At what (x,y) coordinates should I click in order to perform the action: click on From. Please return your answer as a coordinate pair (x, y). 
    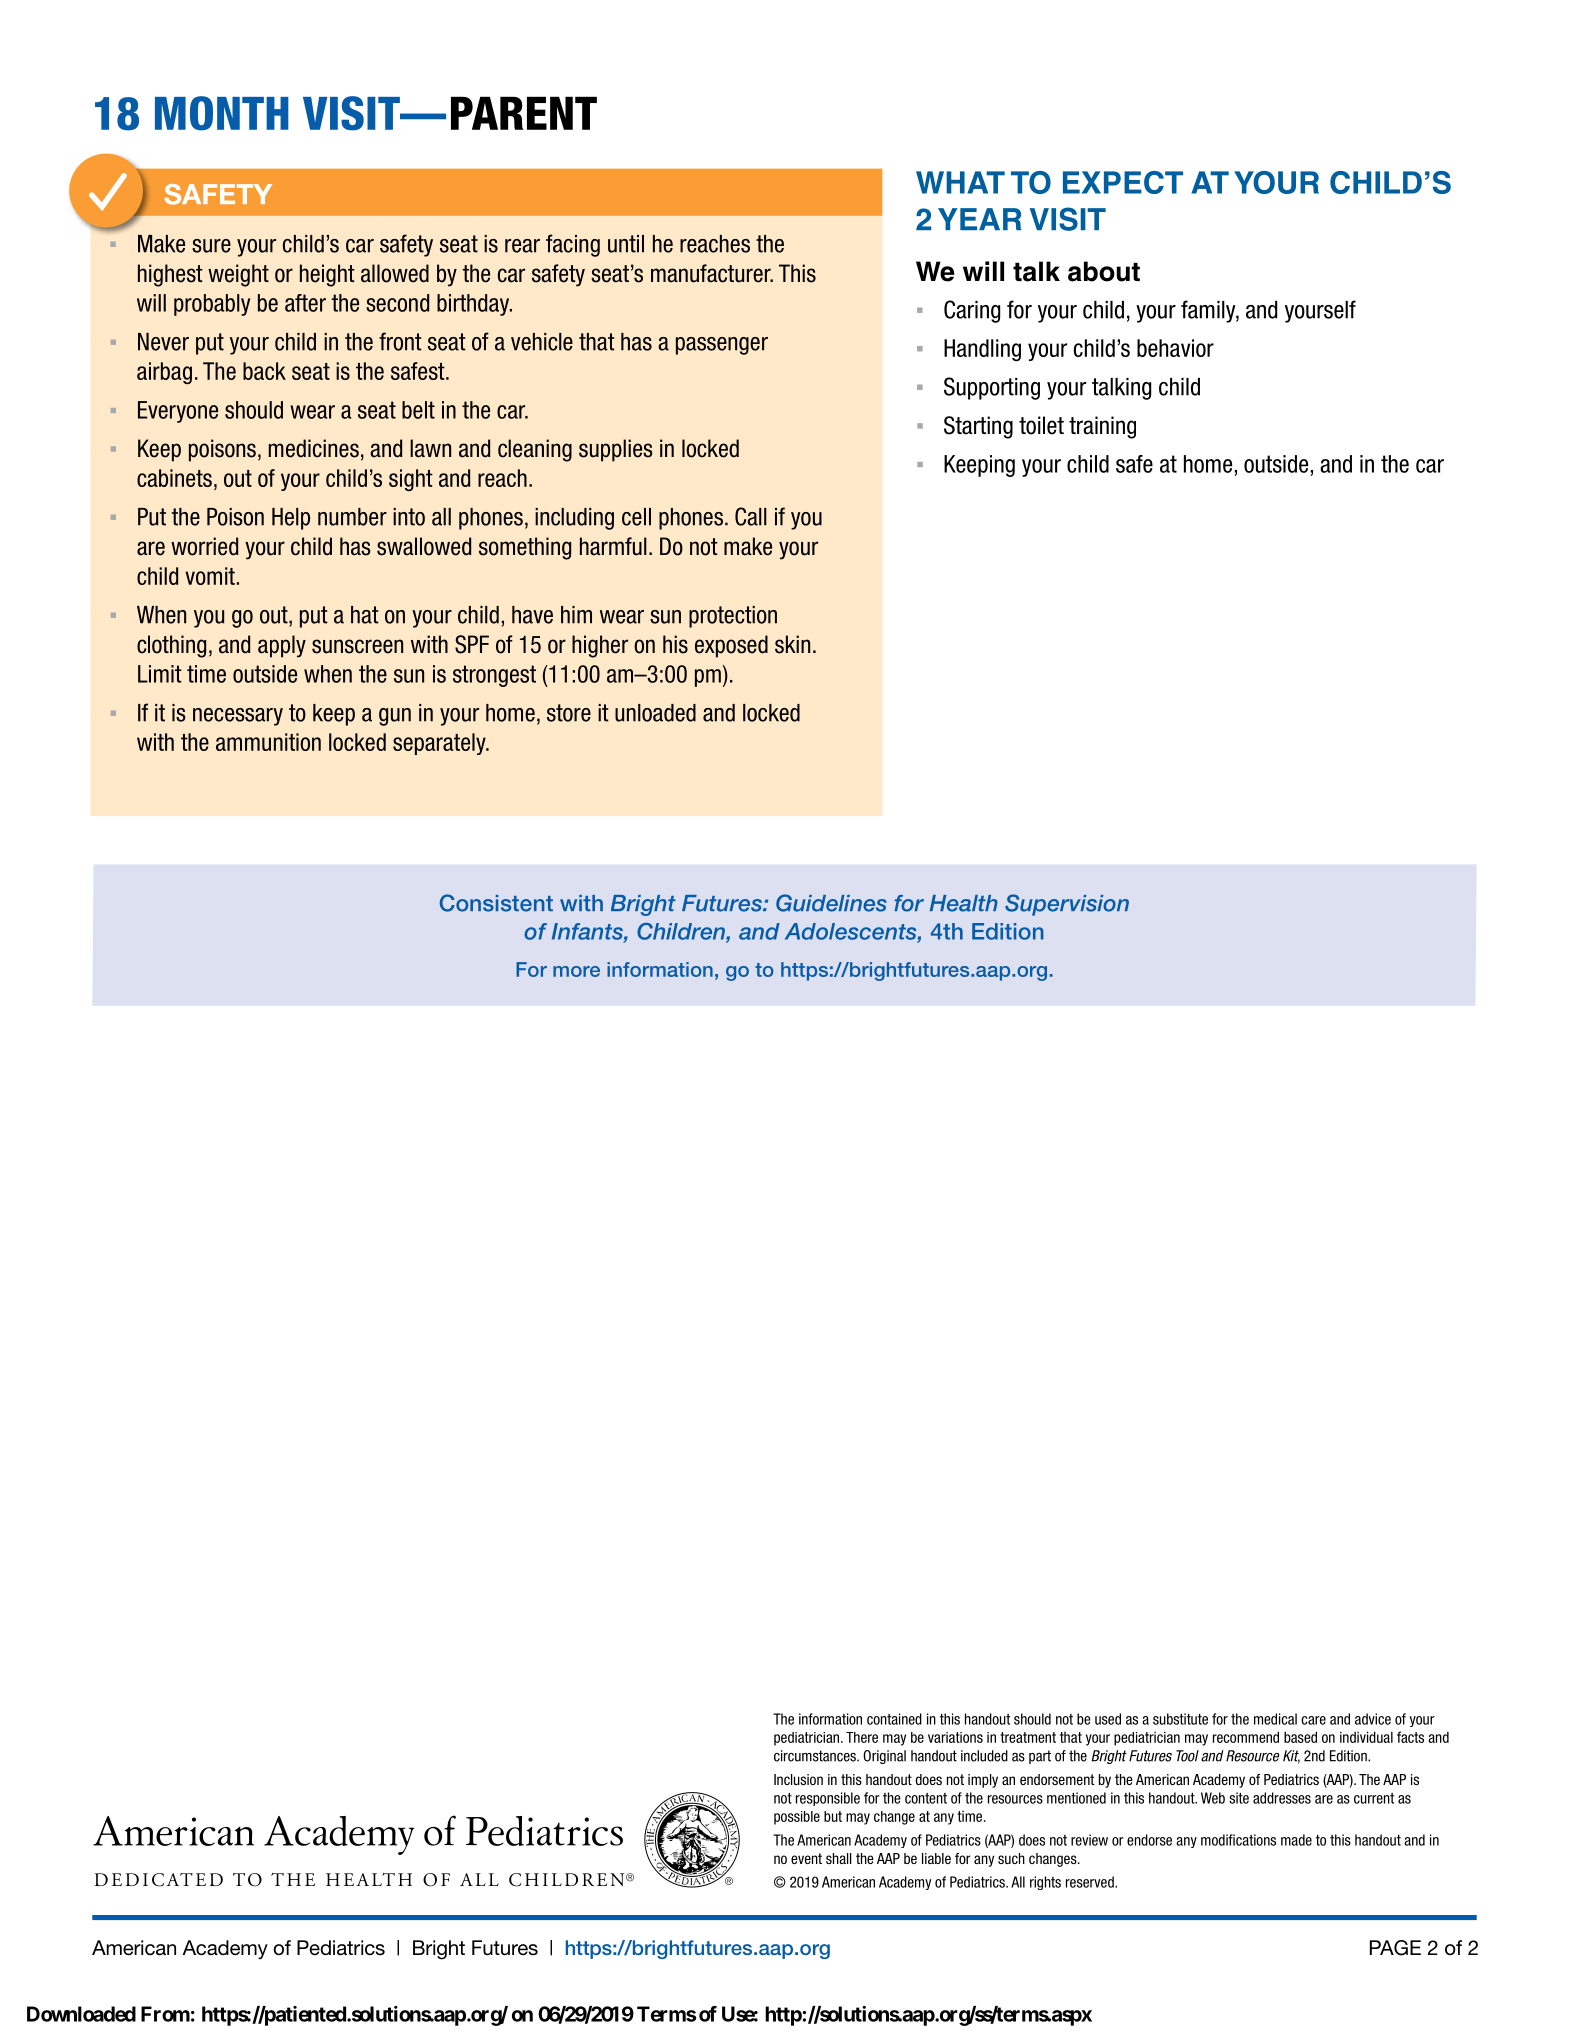
    Looking at the image, I should click on (165, 2014).
